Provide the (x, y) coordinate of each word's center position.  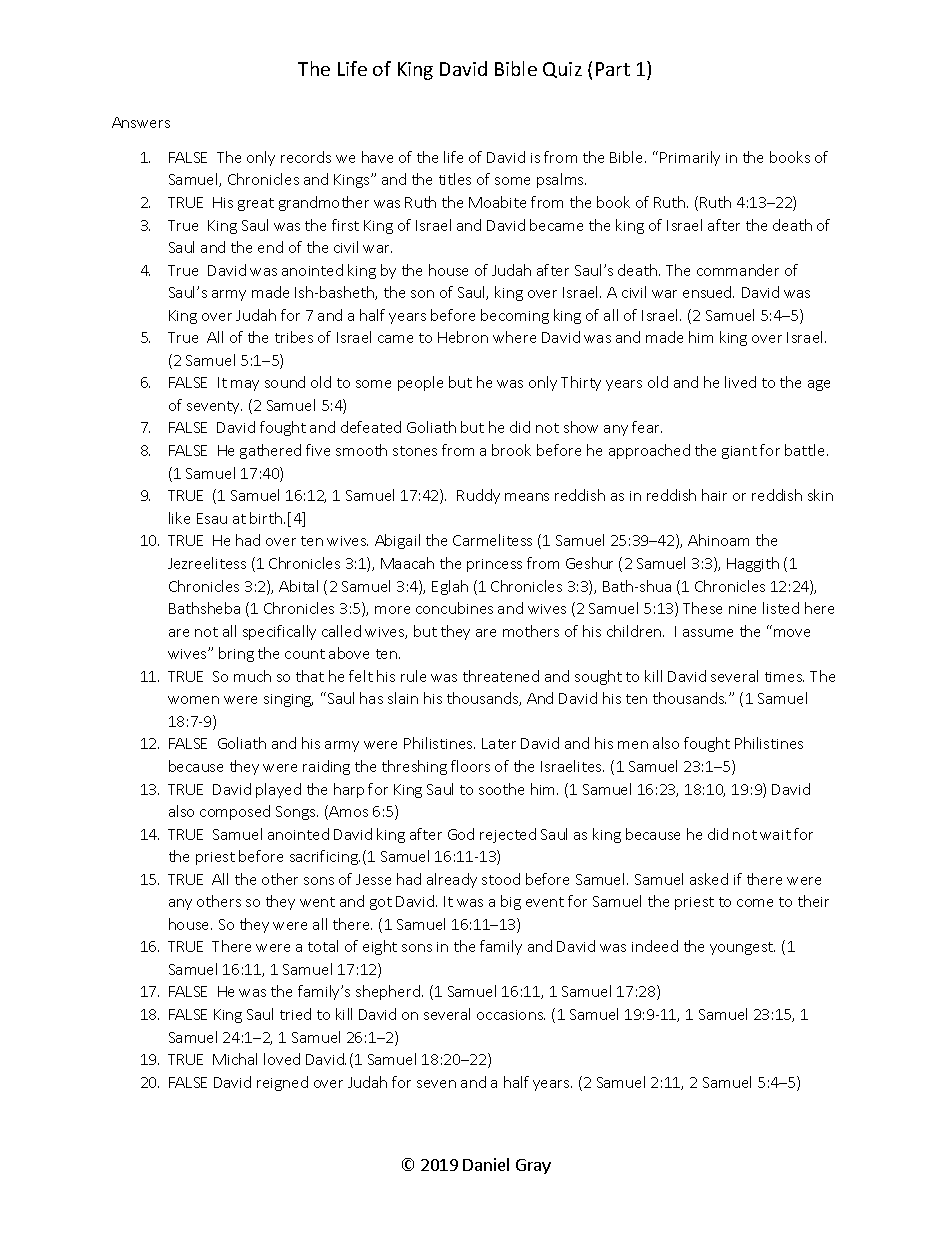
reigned (282, 1083)
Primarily (690, 158)
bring (236, 654)
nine (742, 609)
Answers (141, 122)
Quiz (562, 70)
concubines (454, 608)
